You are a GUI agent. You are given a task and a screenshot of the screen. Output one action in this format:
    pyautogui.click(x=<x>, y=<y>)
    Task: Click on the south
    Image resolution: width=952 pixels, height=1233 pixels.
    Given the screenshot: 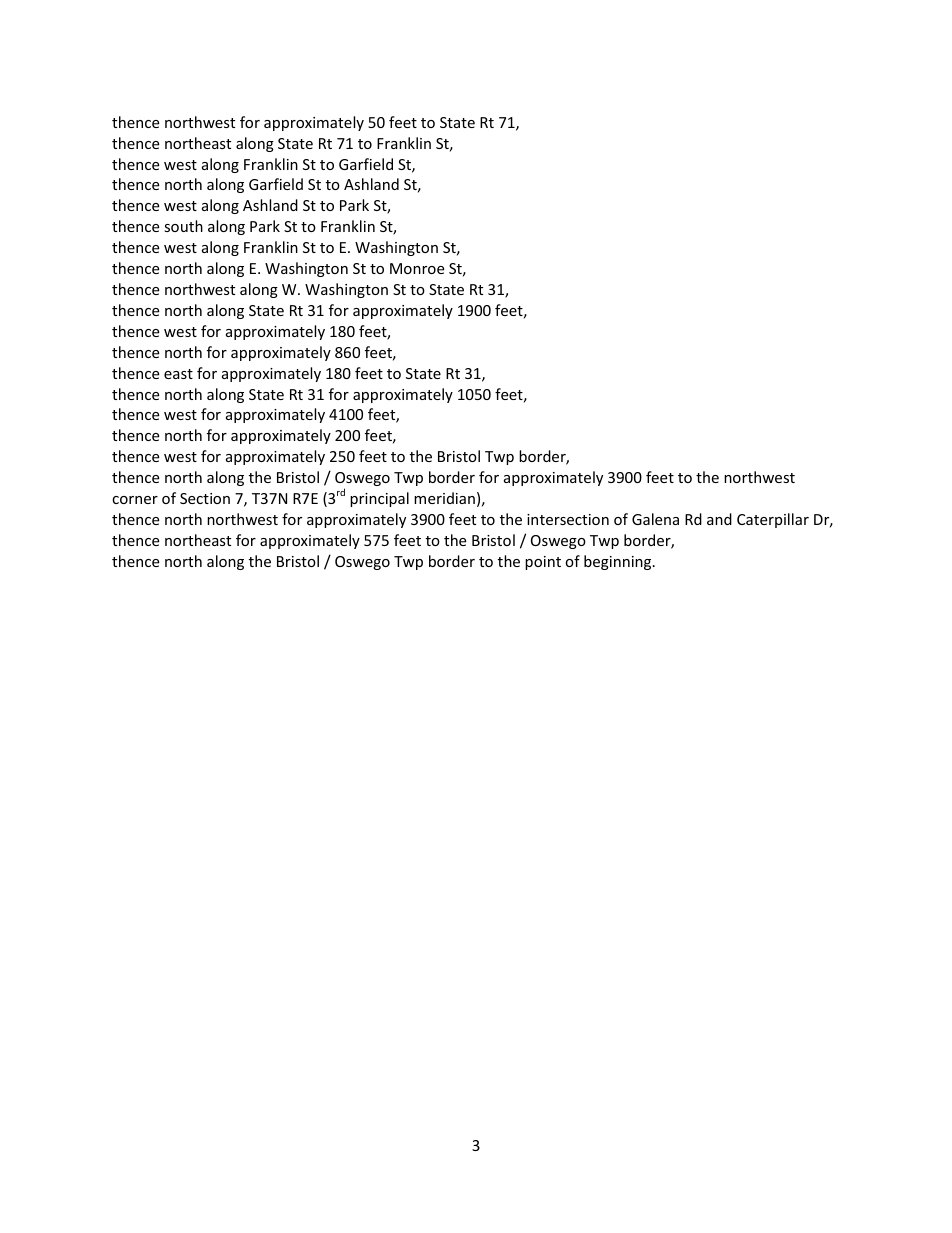 What is the action you would take?
    pyautogui.click(x=183, y=226)
